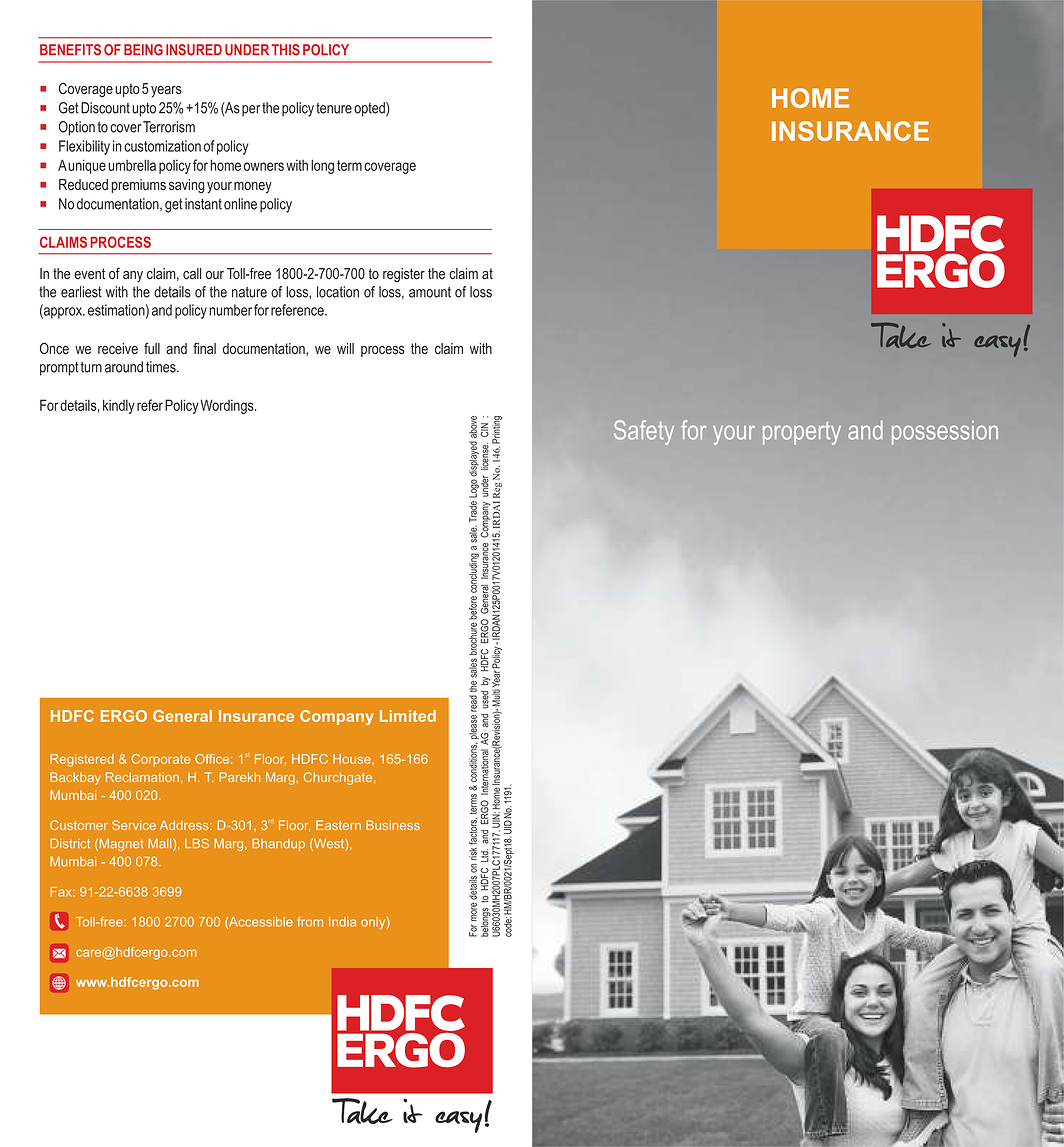 This document has width=1064, height=1147. What do you see at coordinates (430, 292) in the document?
I see `amount` at bounding box center [430, 292].
